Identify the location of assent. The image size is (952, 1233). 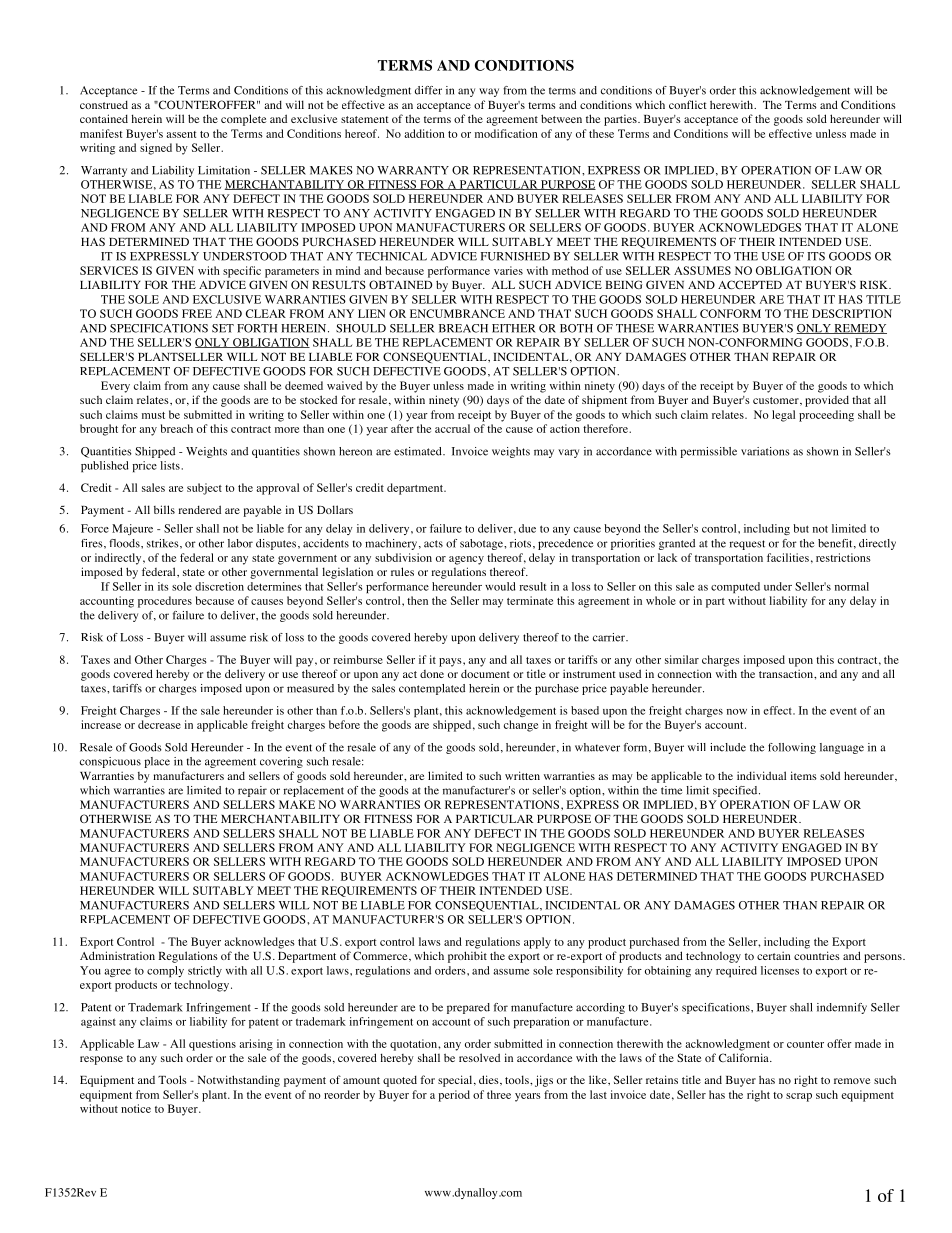
(181, 134).
